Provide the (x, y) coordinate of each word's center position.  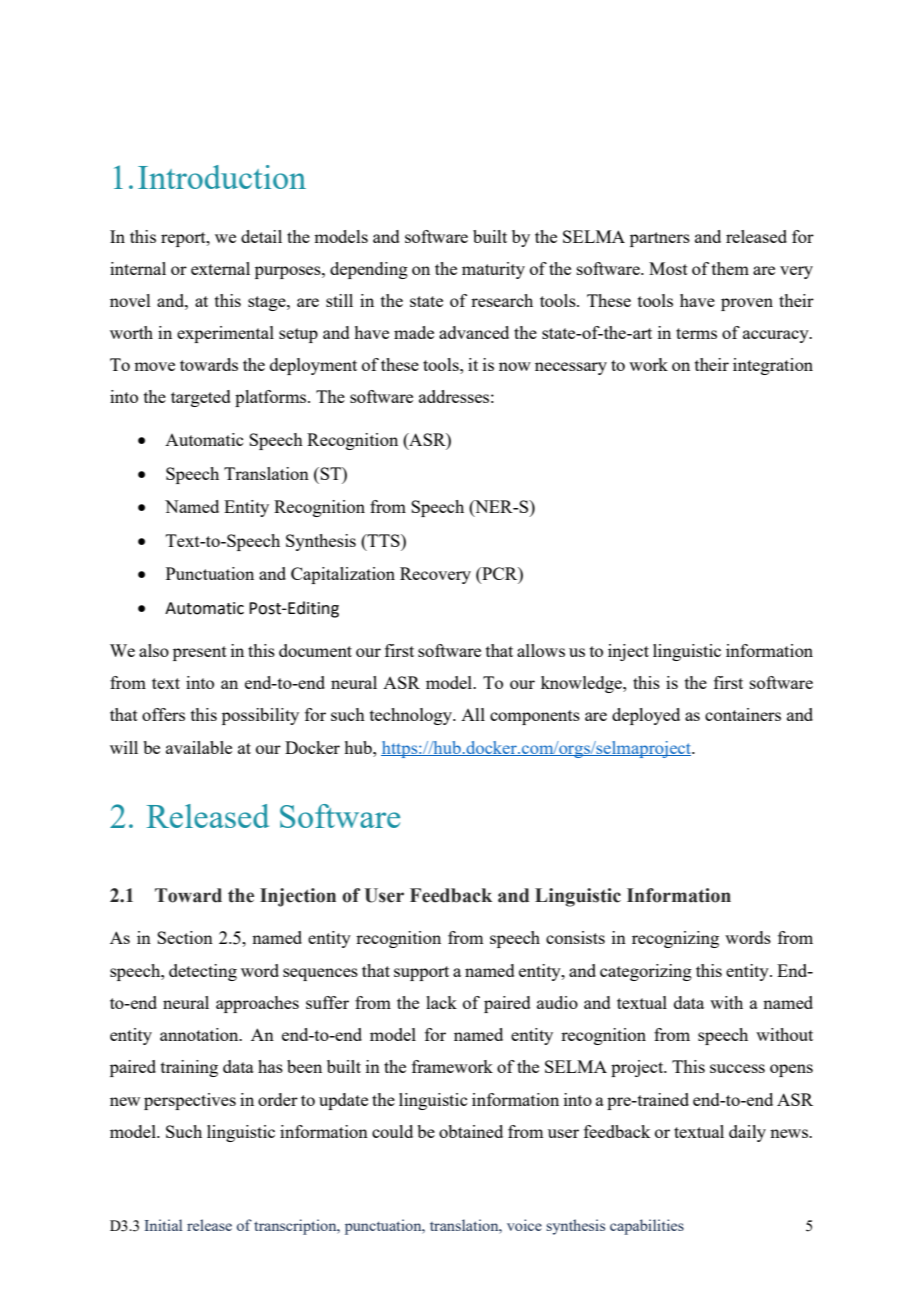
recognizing (675, 939)
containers (743, 714)
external (220, 268)
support (421, 973)
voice (524, 1225)
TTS (383, 540)
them (730, 268)
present (200, 653)
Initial (163, 1225)
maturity (493, 270)
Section (185, 937)
